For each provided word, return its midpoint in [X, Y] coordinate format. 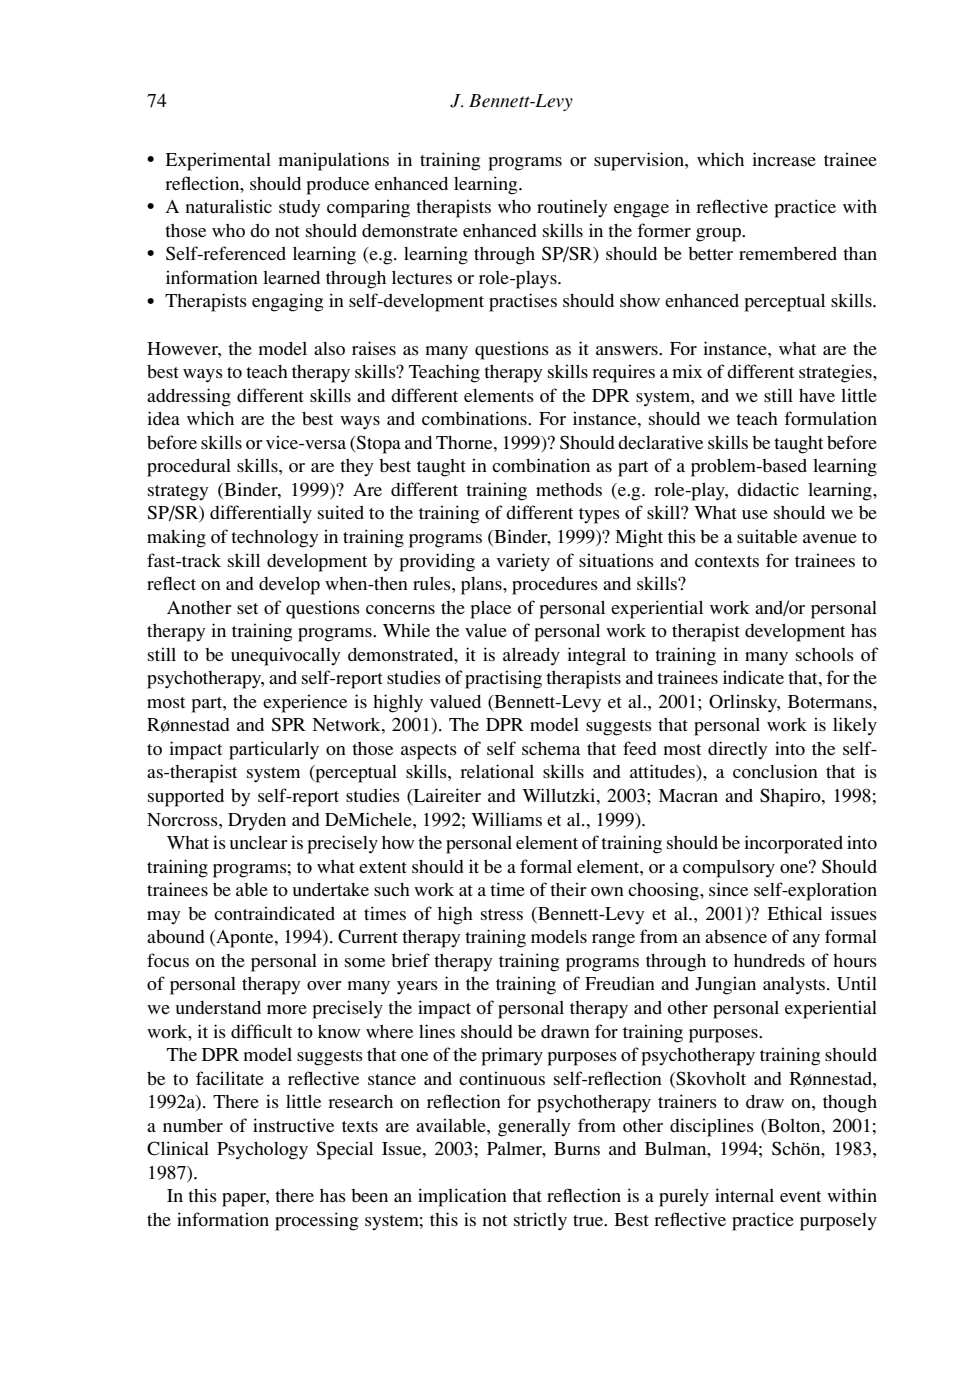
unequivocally [286, 656]
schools [825, 654]
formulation [830, 418]
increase [784, 159]
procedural [189, 468]
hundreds [769, 960]
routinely [572, 208]
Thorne [465, 442]
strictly [540, 1221]
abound [176, 937]
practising [503, 679]
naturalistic [228, 206]
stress [502, 914]
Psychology [262, 1151]
